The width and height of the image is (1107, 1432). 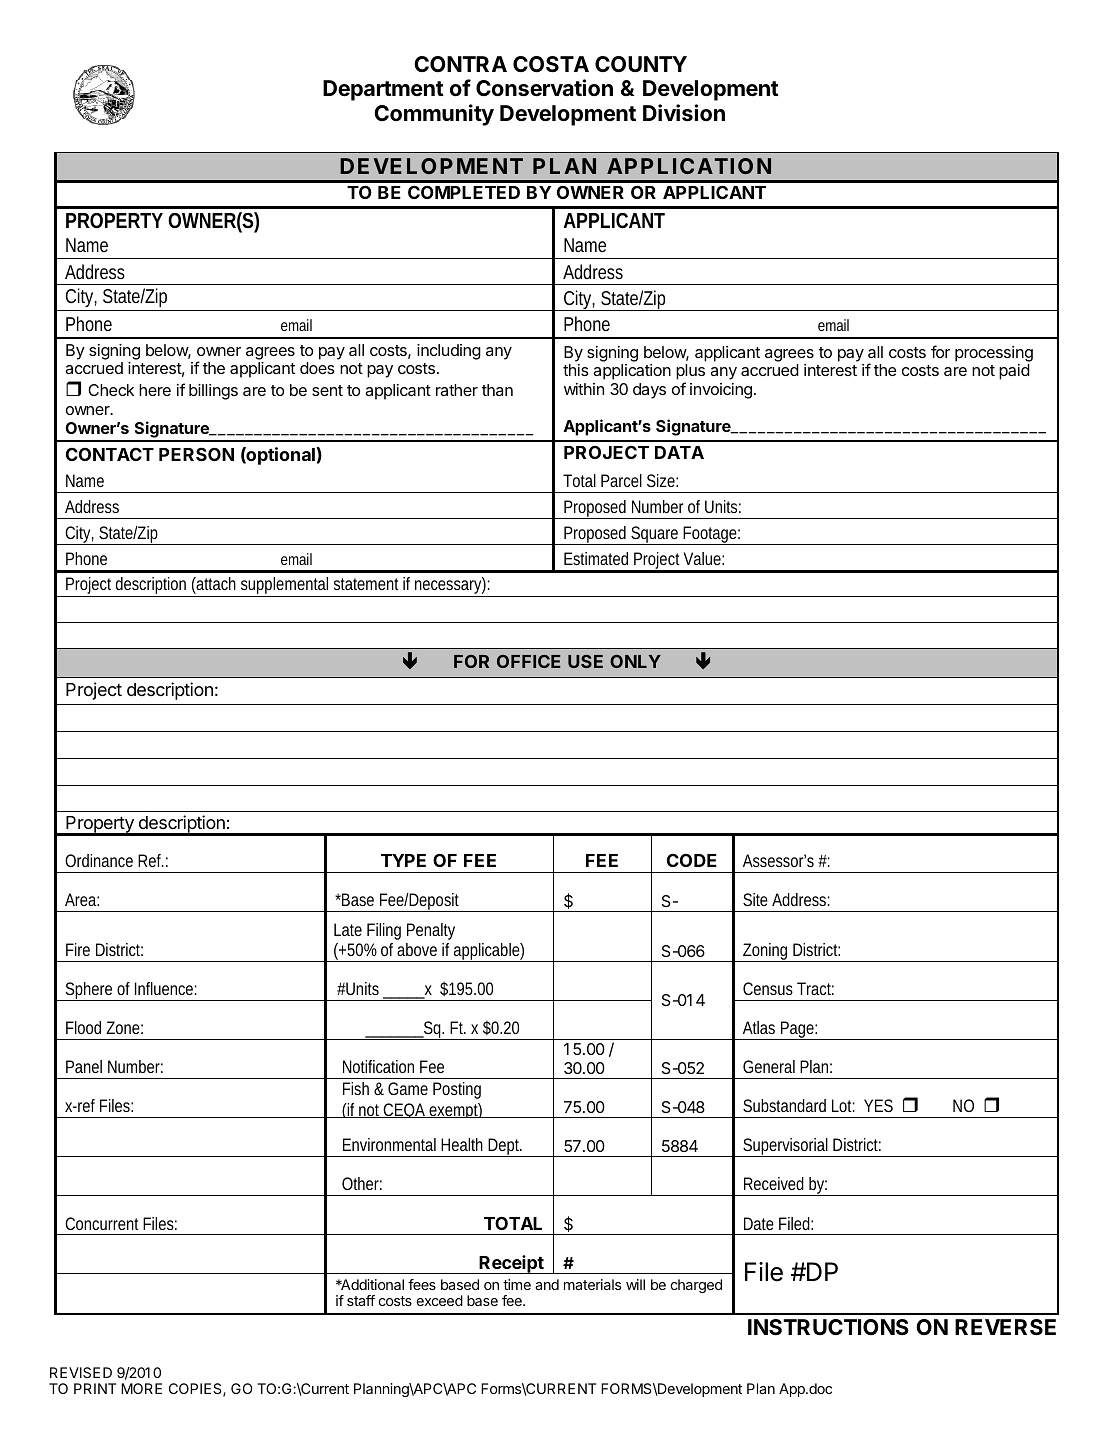 I want to click on Estimated, so click(x=596, y=558).
